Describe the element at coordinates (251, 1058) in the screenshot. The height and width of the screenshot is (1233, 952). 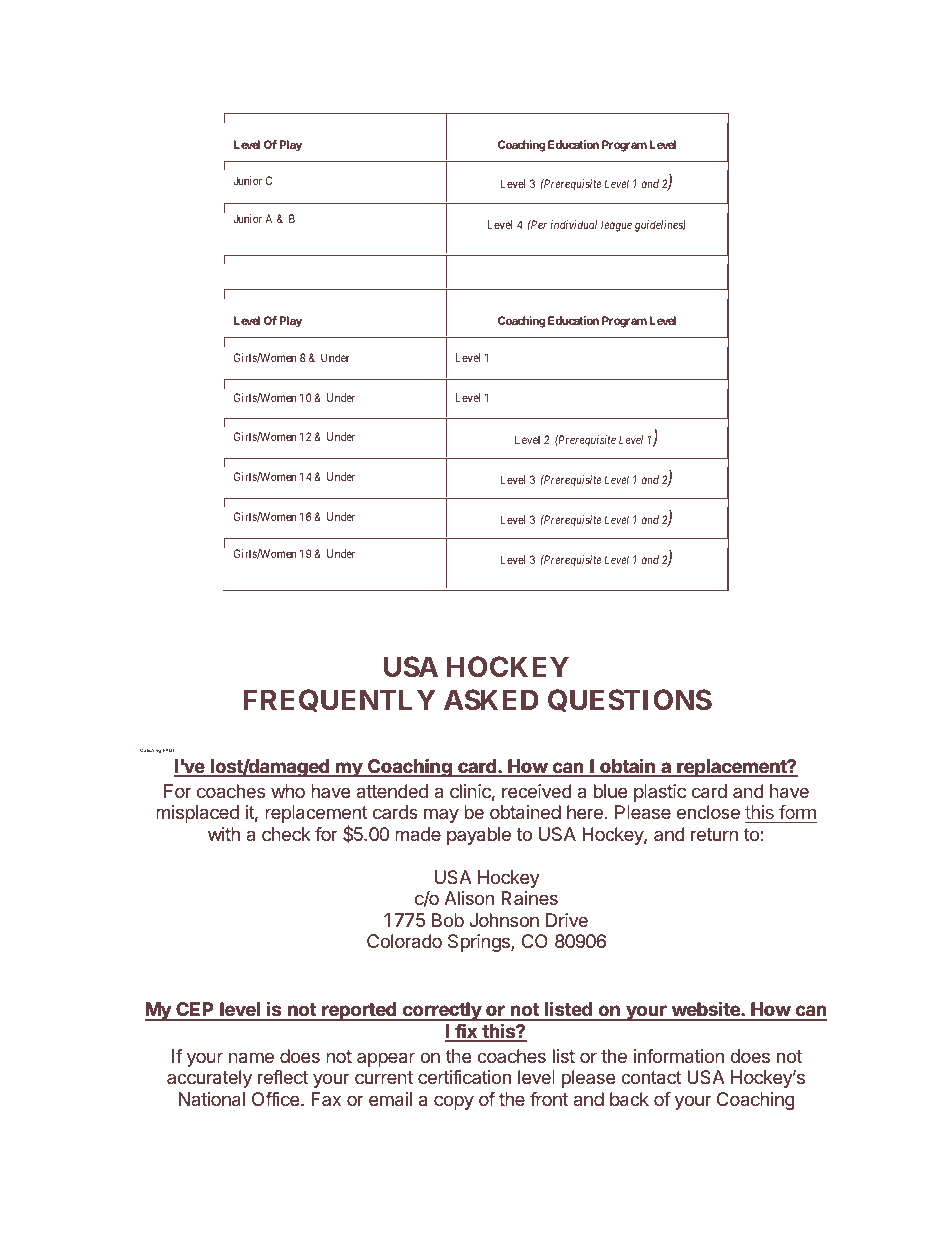
I see `name` at that location.
